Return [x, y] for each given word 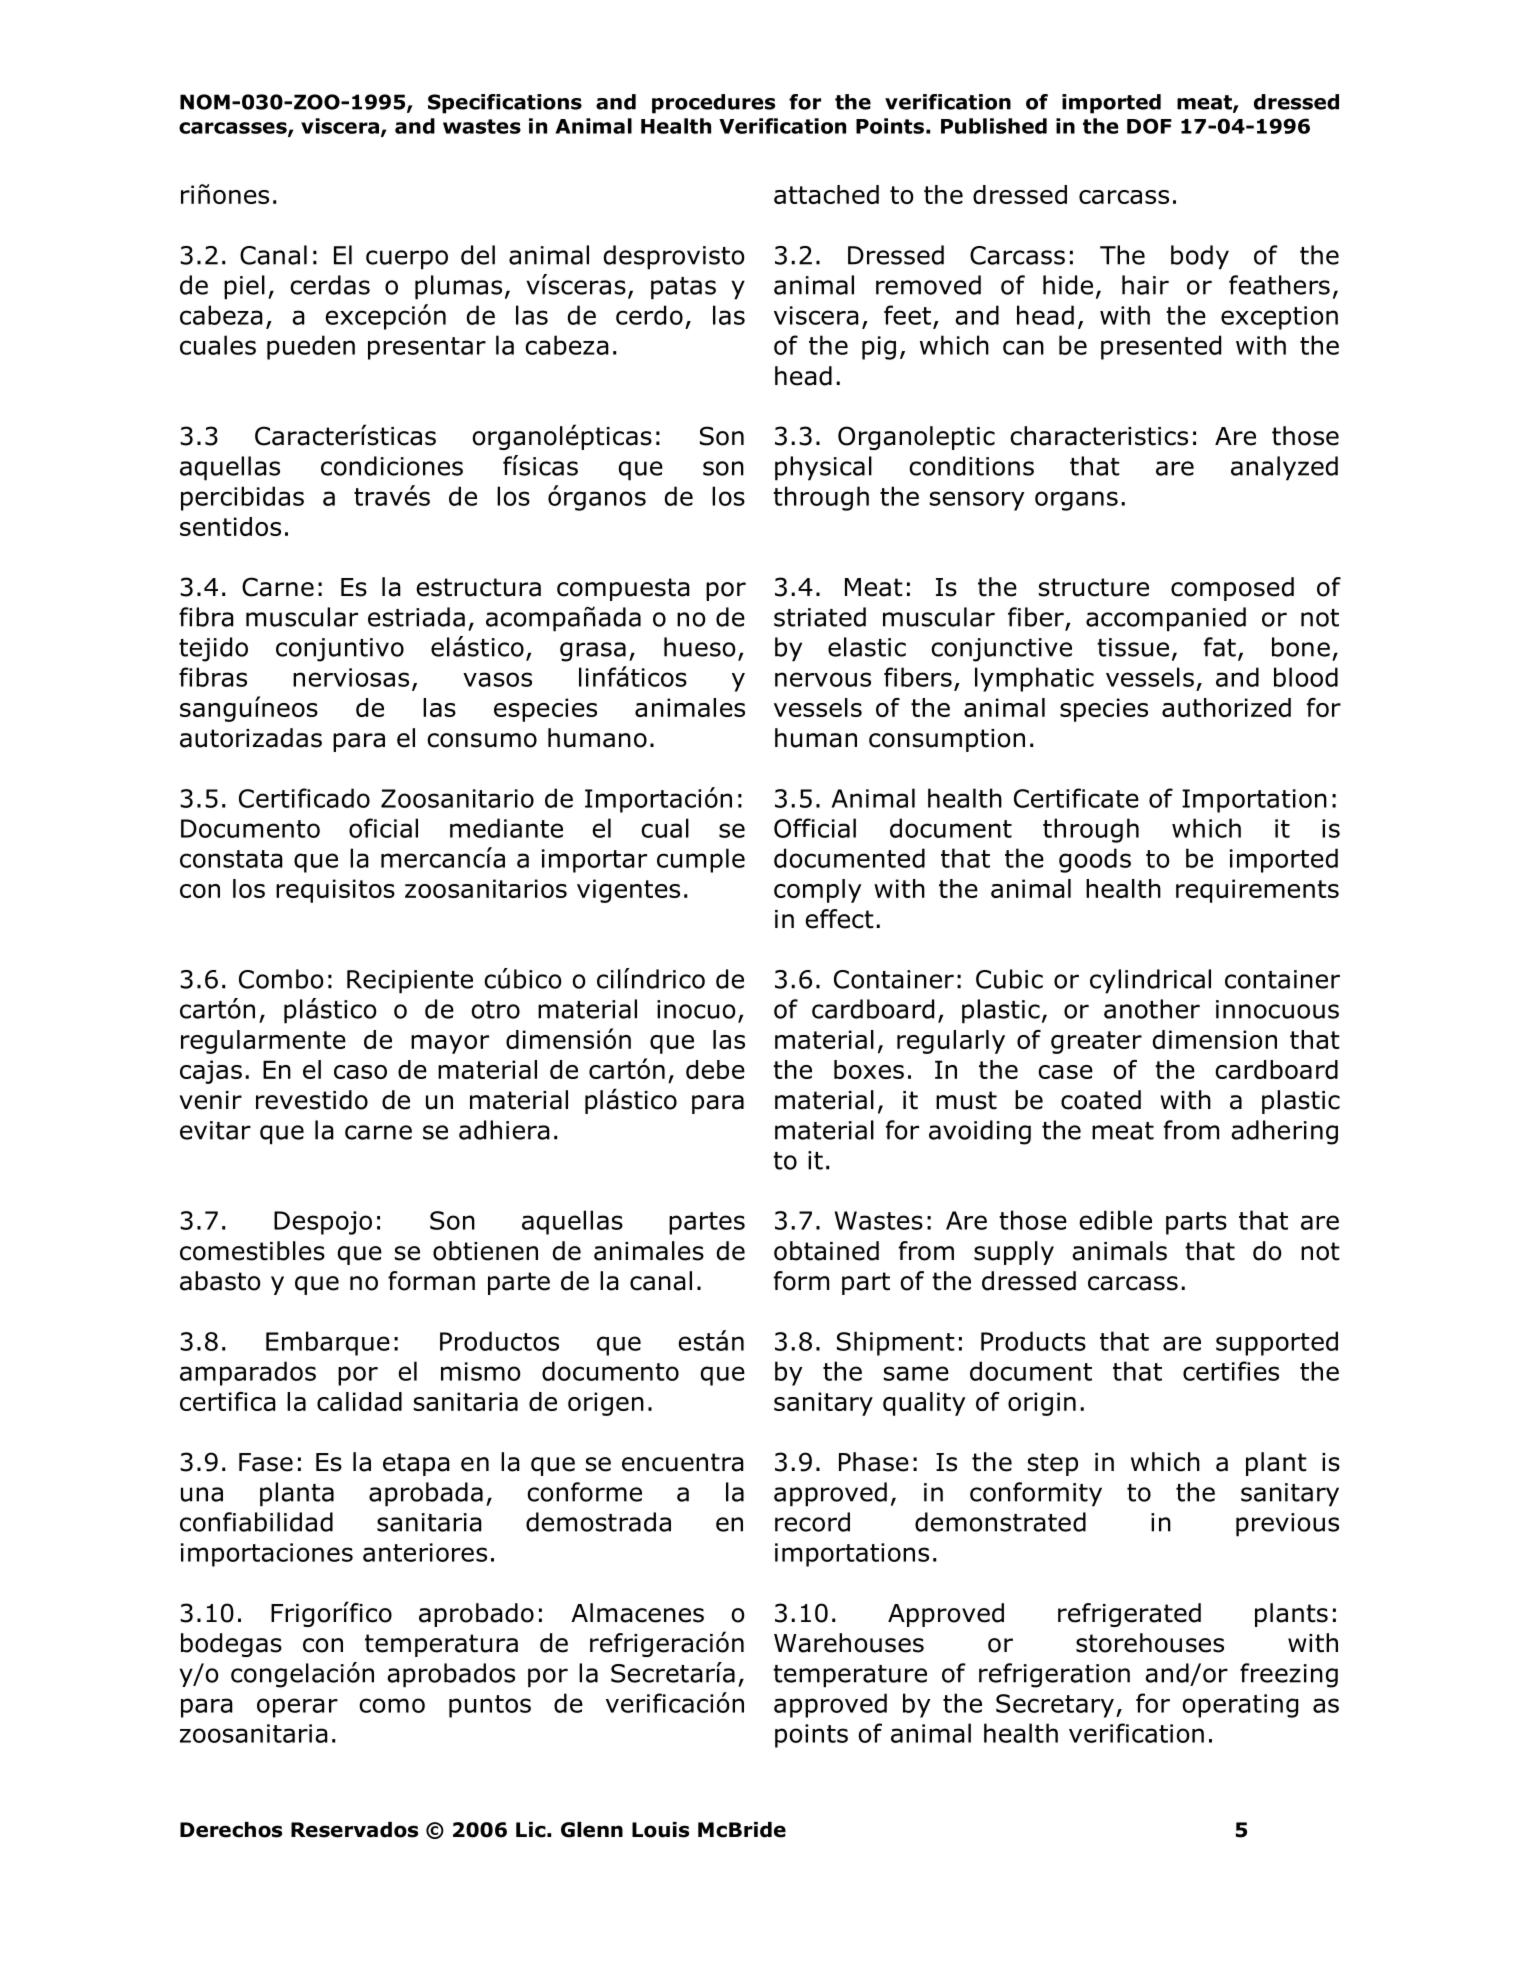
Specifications [505, 104]
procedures [713, 104]
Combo [281, 979]
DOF [1149, 126]
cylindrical [1150, 981]
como [392, 1705]
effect [839, 919]
